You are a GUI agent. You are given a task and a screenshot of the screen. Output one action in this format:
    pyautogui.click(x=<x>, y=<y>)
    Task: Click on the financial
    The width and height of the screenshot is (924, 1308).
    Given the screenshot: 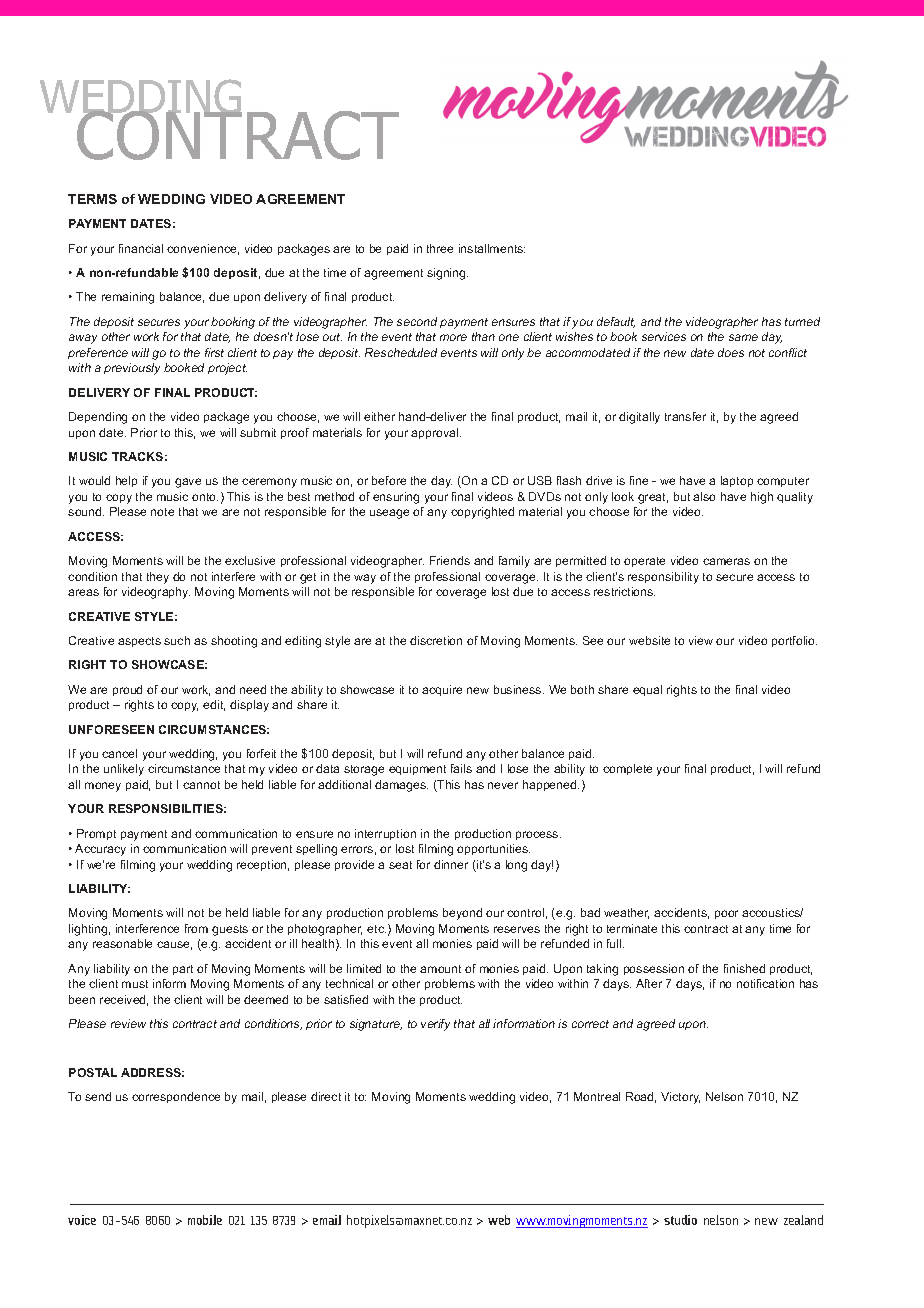 What is the action you would take?
    pyautogui.click(x=141, y=248)
